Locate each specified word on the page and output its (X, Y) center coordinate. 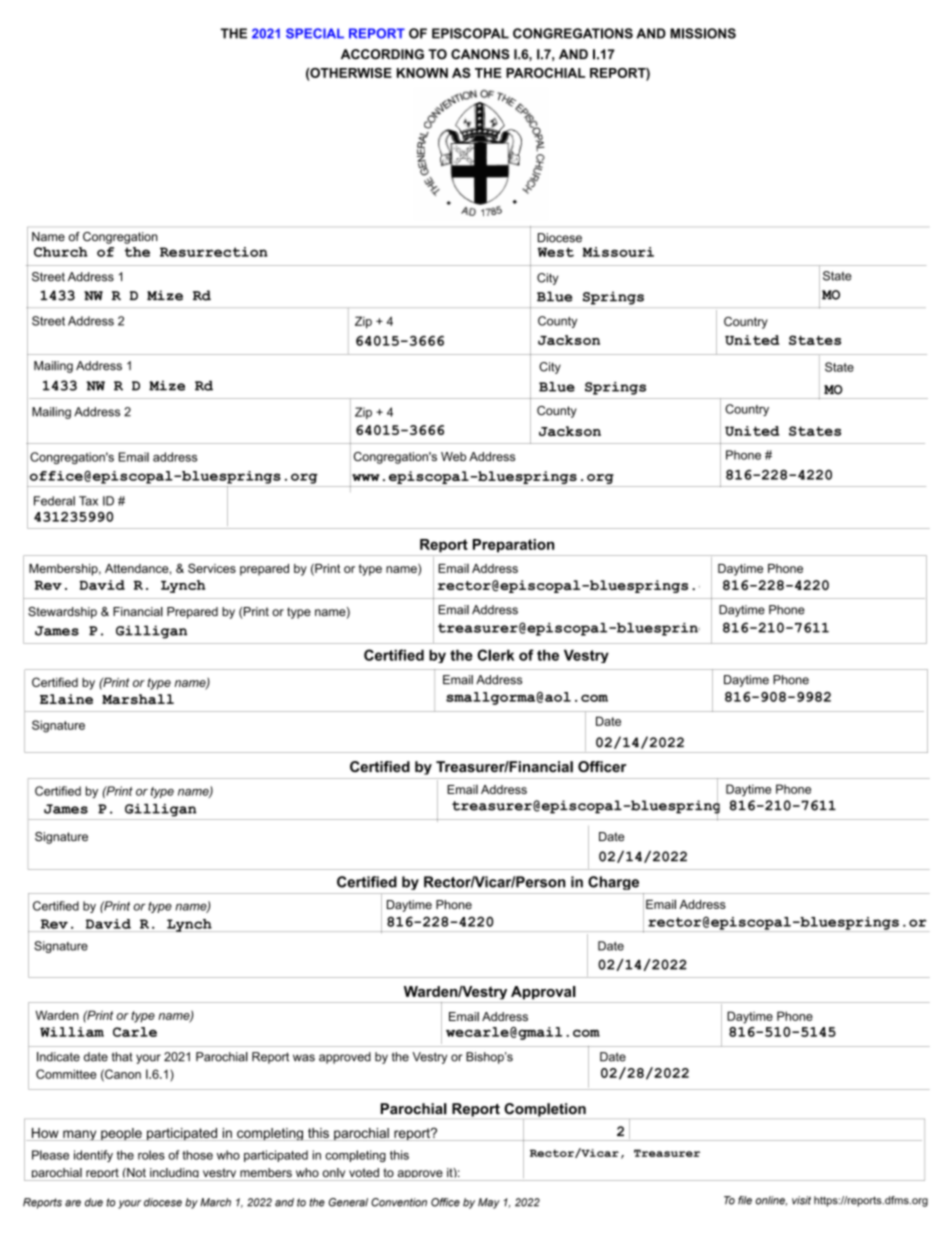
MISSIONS (703, 33)
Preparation (513, 546)
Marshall (138, 699)
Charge (613, 883)
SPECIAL (315, 33)
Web (453, 456)
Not (135, 1172)
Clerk (495, 655)
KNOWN (422, 73)
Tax (88, 501)
